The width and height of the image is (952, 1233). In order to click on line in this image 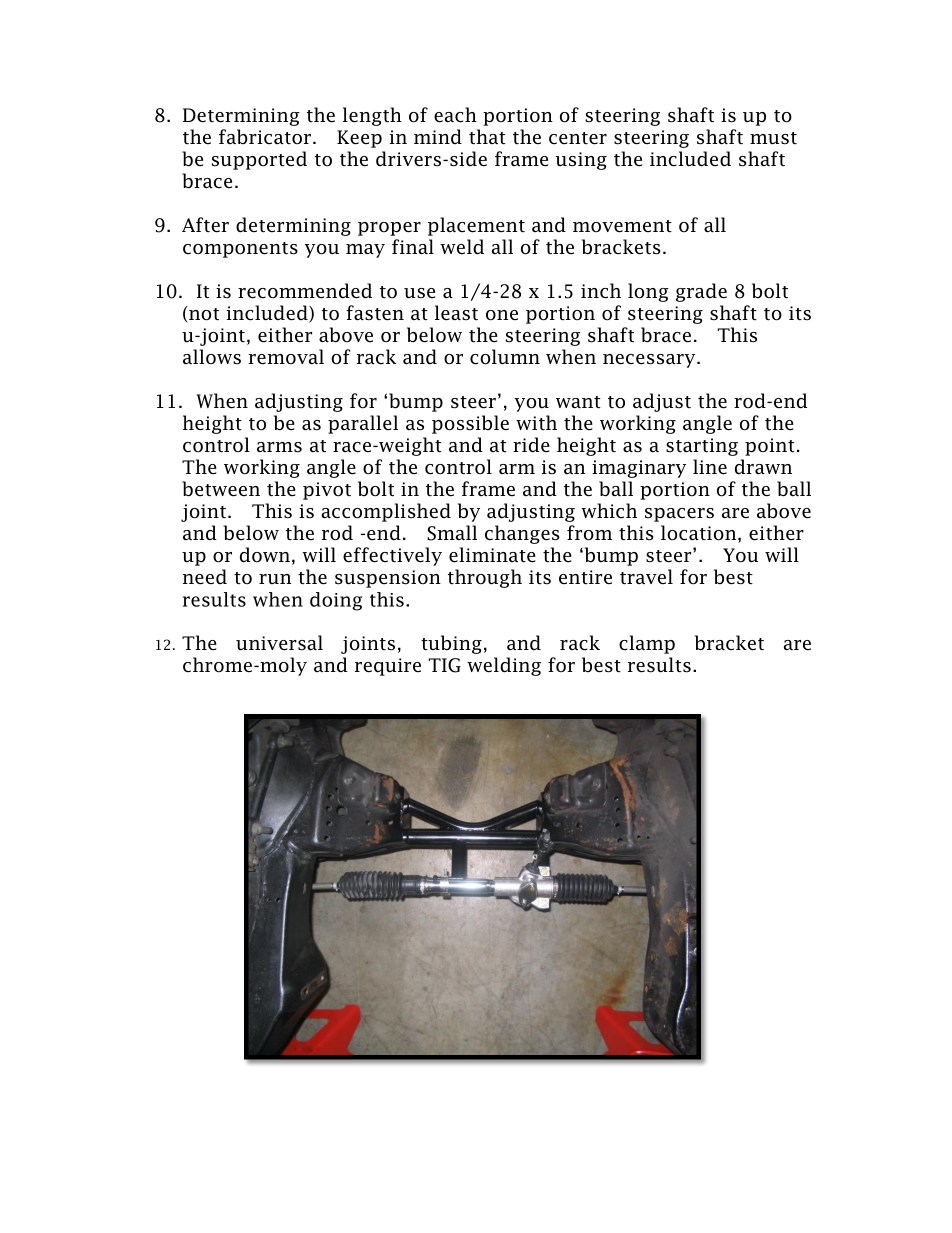, I will do `click(710, 467)`.
